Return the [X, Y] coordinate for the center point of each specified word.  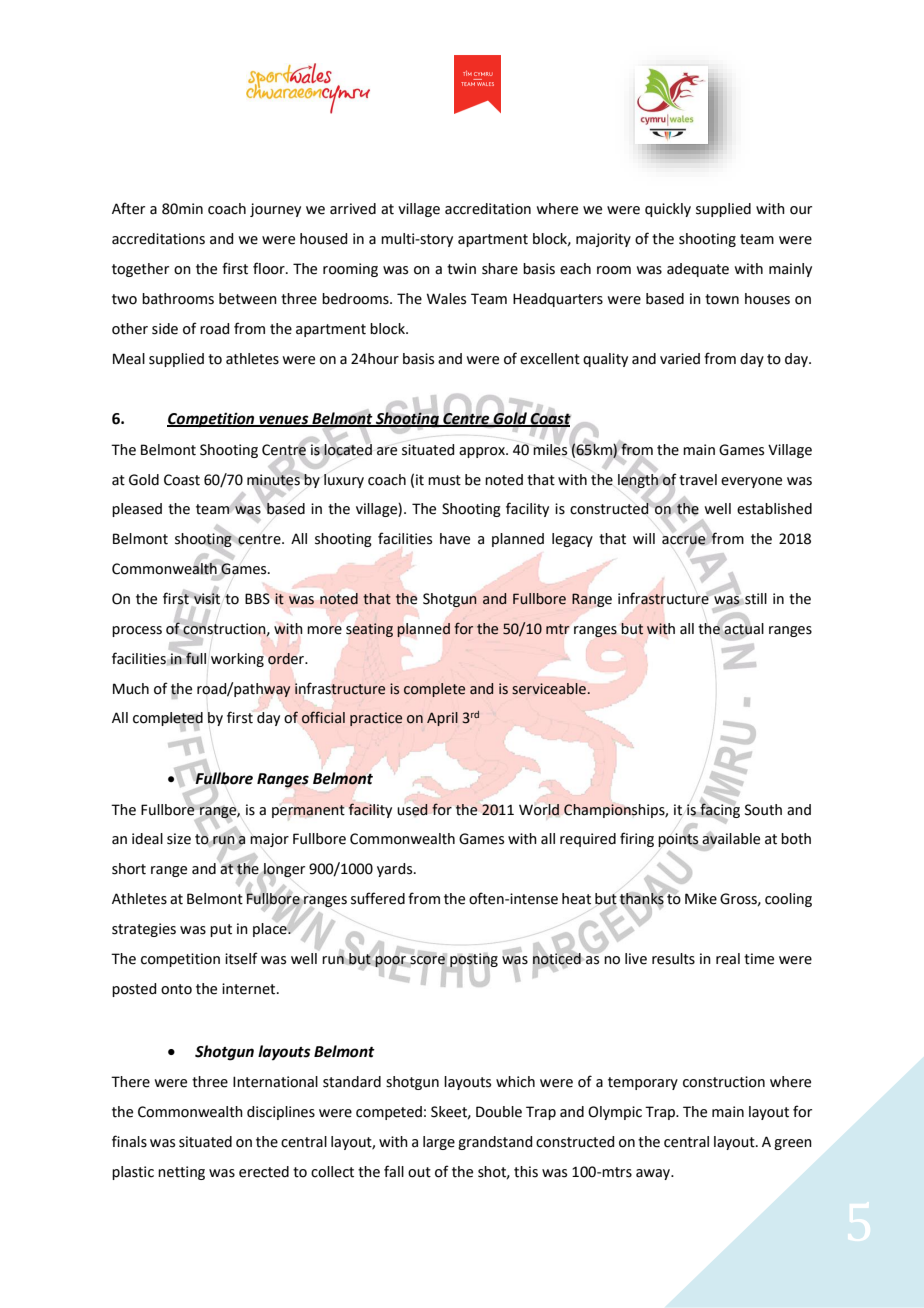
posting [473, 961]
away [654, 1174]
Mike [701, 899]
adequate [698, 270]
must [444, 480]
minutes [273, 480]
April [442, 719]
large [439, 1143]
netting [181, 1173]
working [237, 660]
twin [461, 269]
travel [698, 480]
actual [744, 629]
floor [270, 268]
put [221, 930]
